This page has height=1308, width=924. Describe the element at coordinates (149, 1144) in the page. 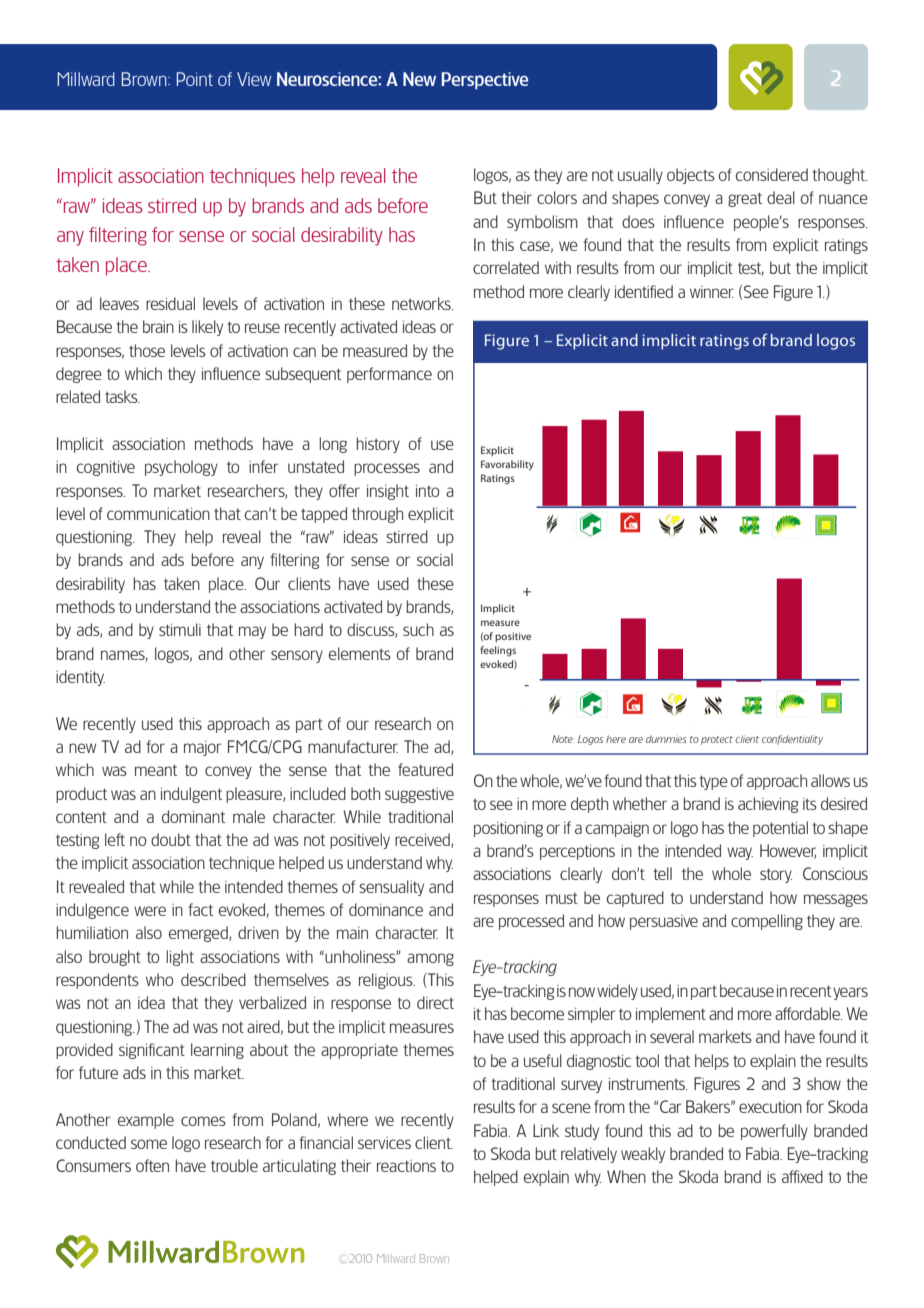

I see `some` at that location.
